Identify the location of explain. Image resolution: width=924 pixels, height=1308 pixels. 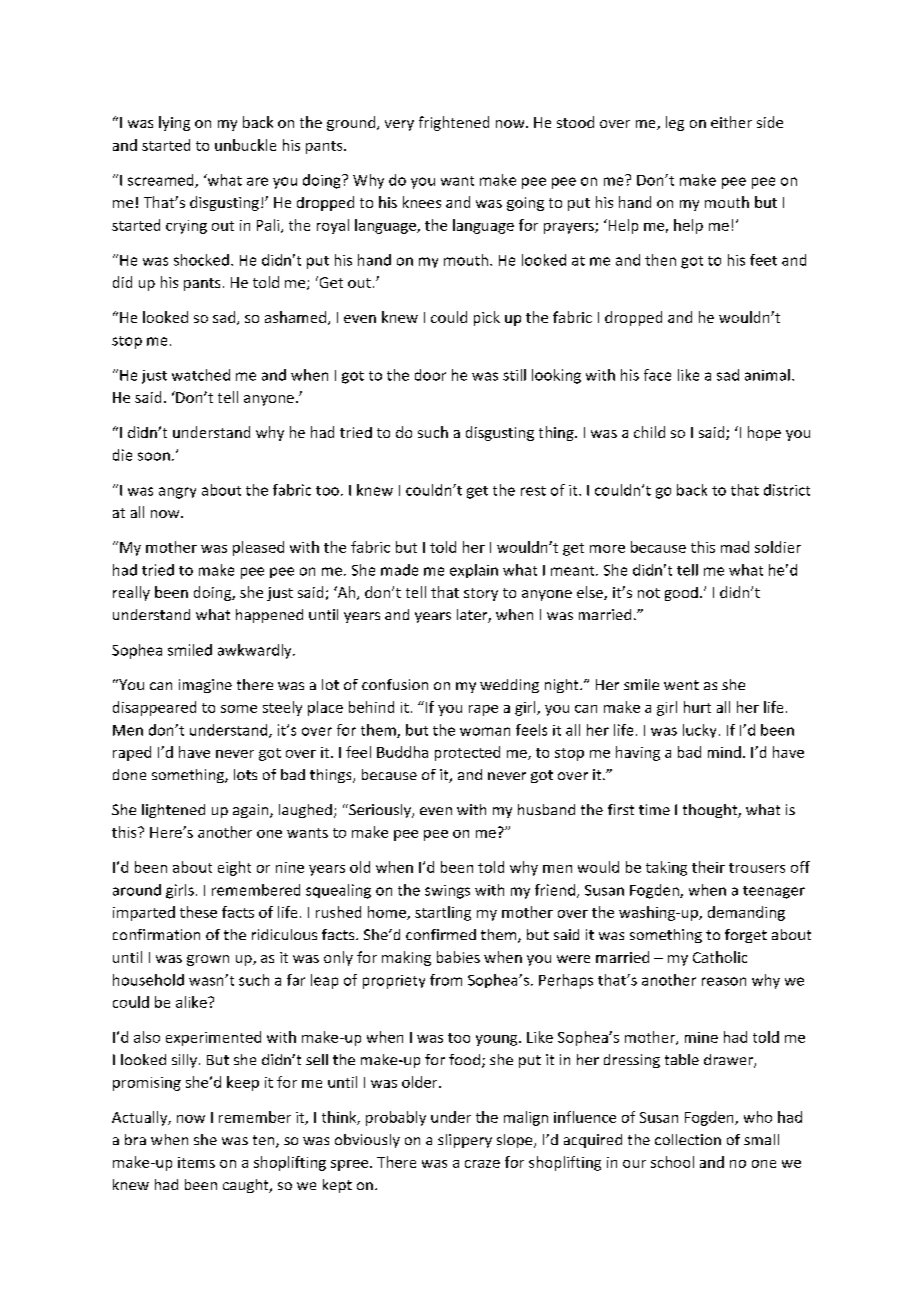
(474, 571).
